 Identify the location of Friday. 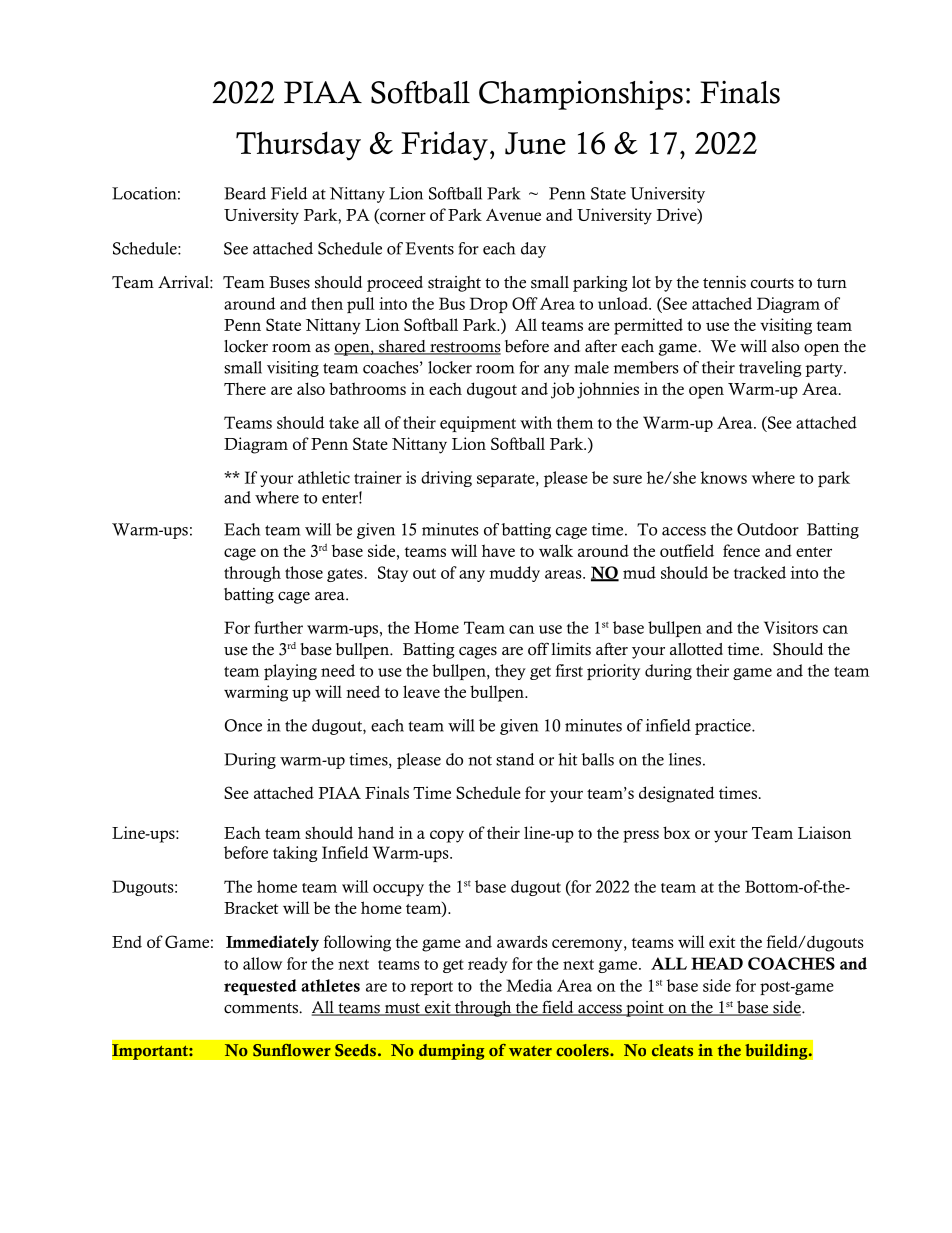
(444, 146).
